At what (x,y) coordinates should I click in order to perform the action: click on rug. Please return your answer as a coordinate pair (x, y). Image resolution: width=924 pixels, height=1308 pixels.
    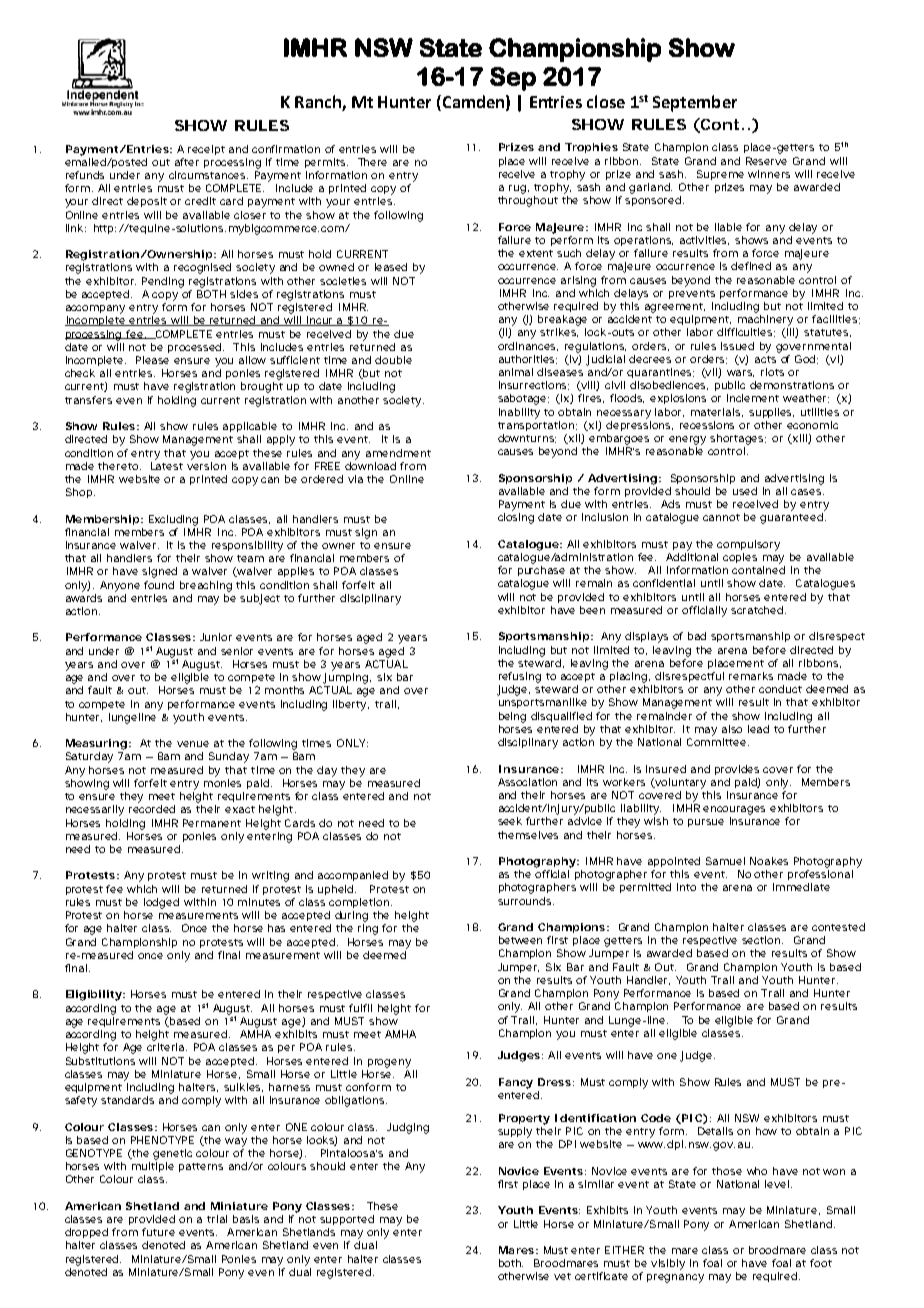
    Looking at the image, I should click on (519, 189).
